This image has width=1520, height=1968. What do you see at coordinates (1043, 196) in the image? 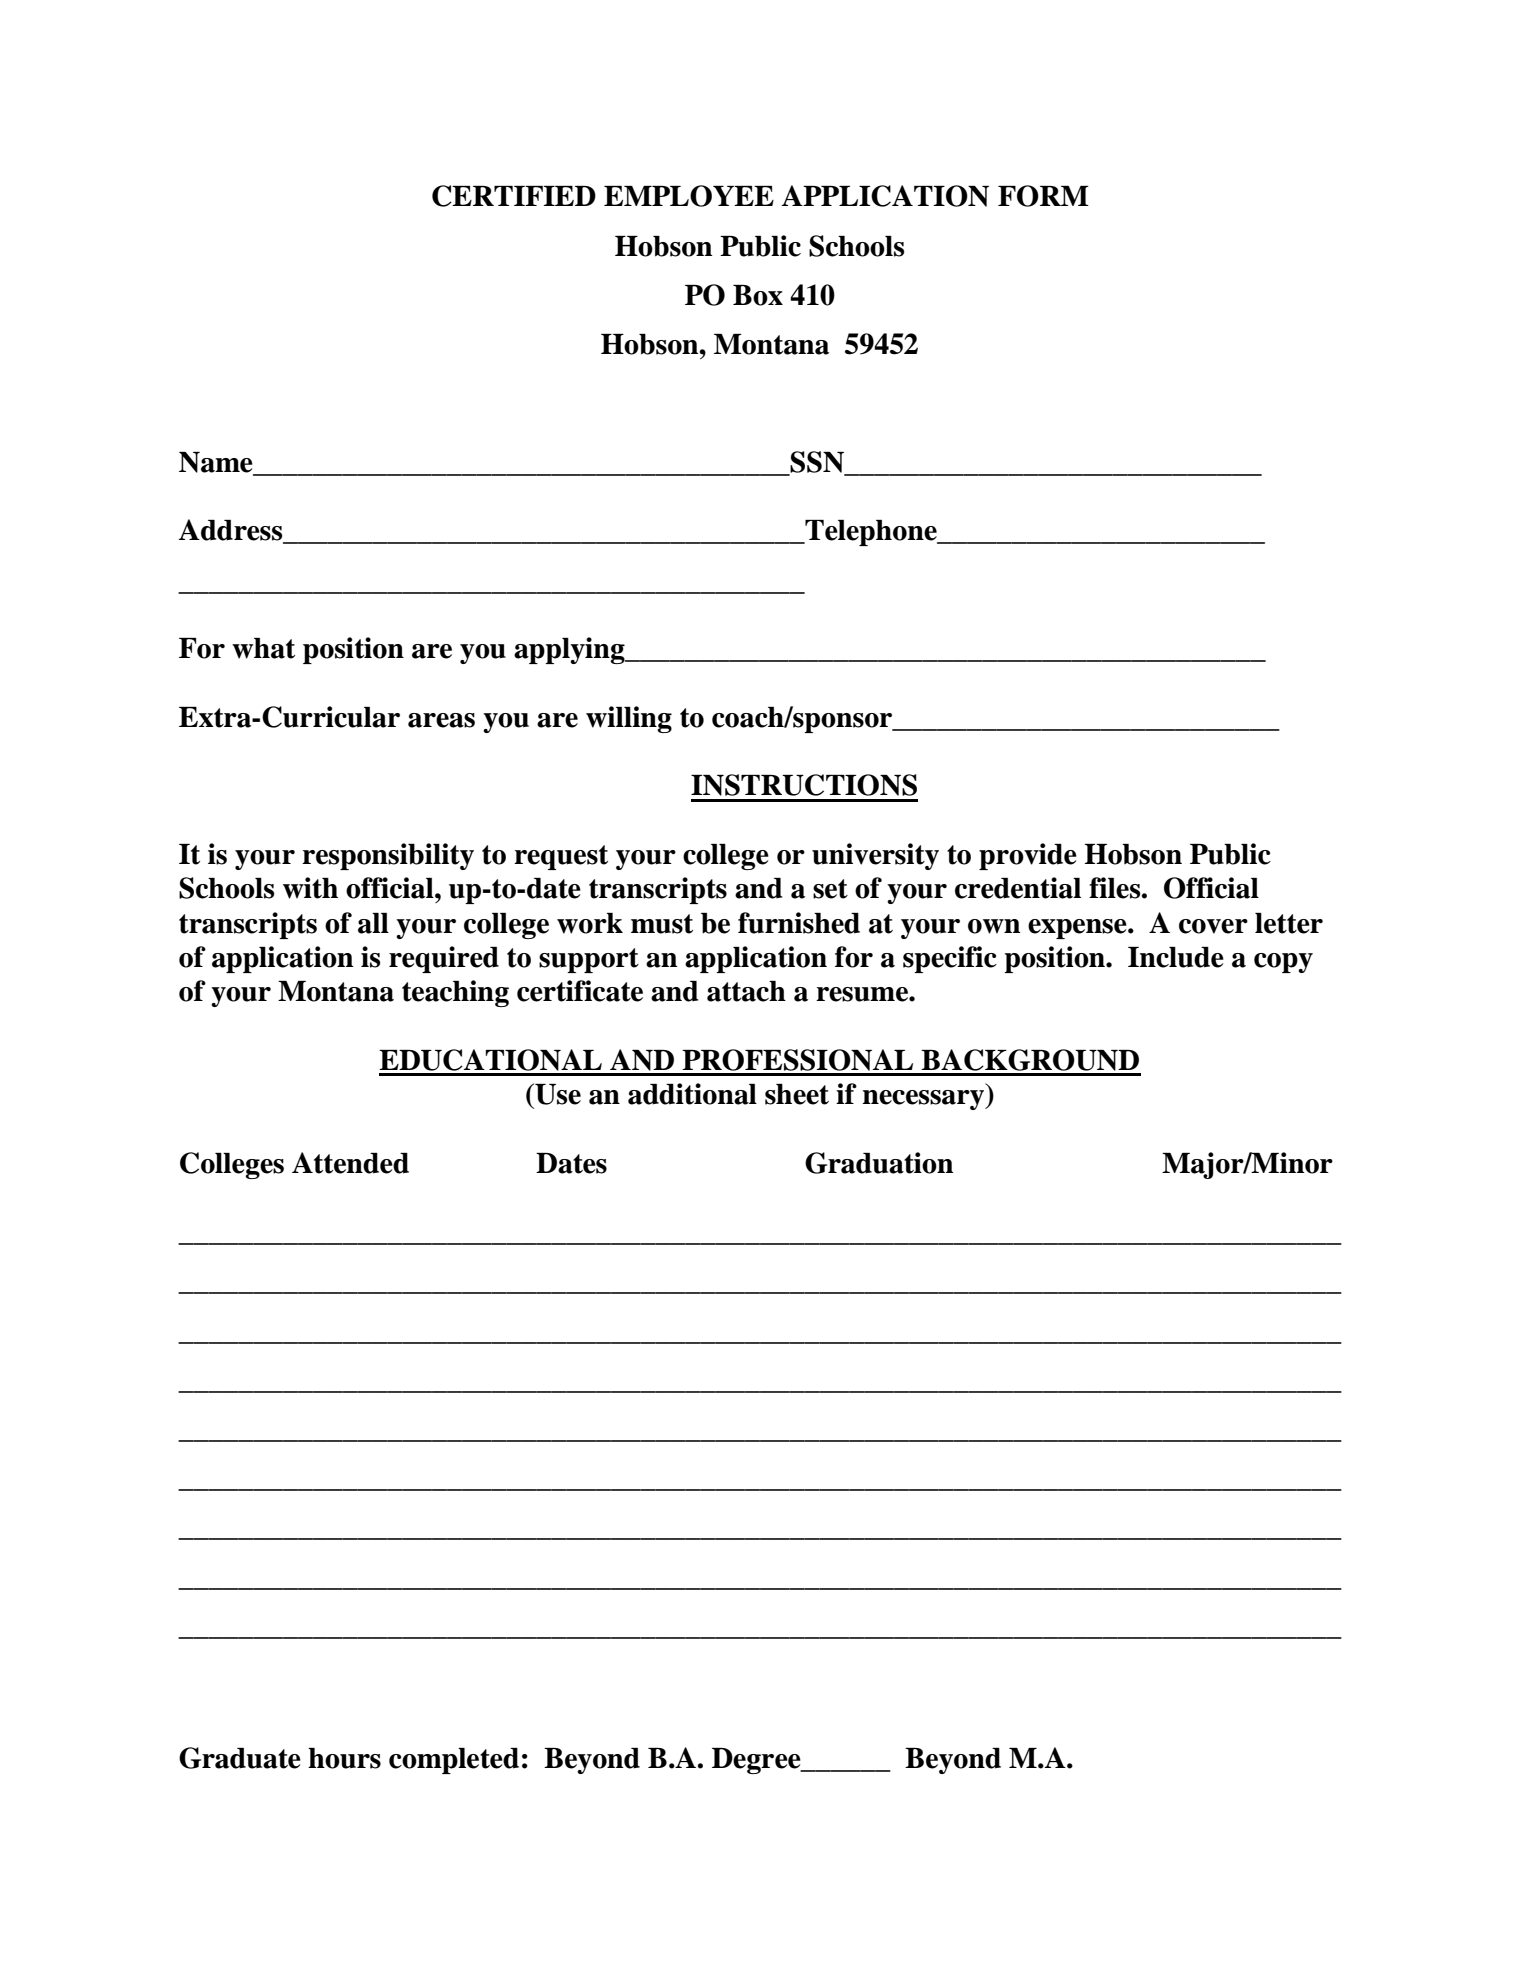
I see `FORM` at bounding box center [1043, 196].
